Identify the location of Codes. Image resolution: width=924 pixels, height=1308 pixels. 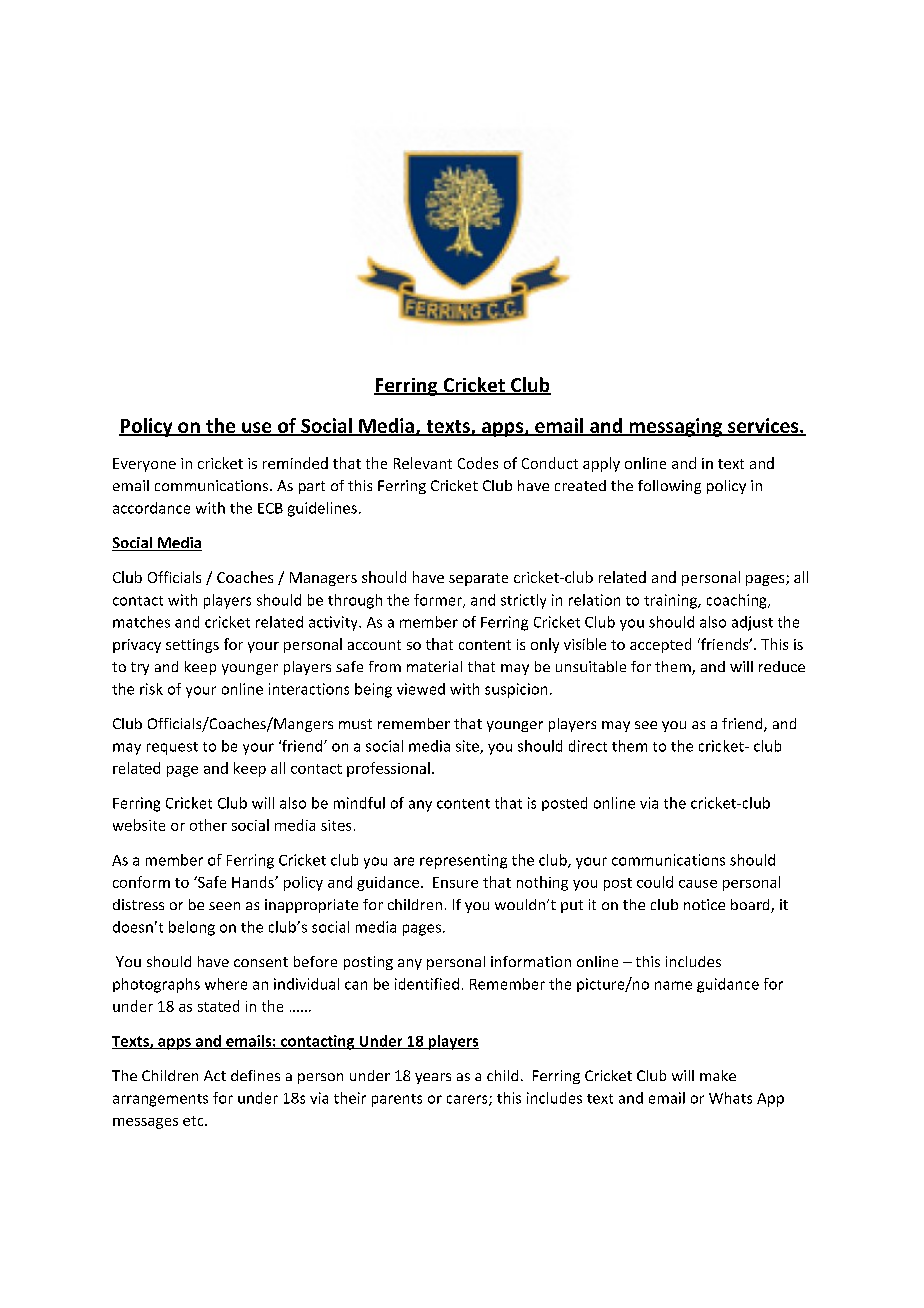
(478, 463).
